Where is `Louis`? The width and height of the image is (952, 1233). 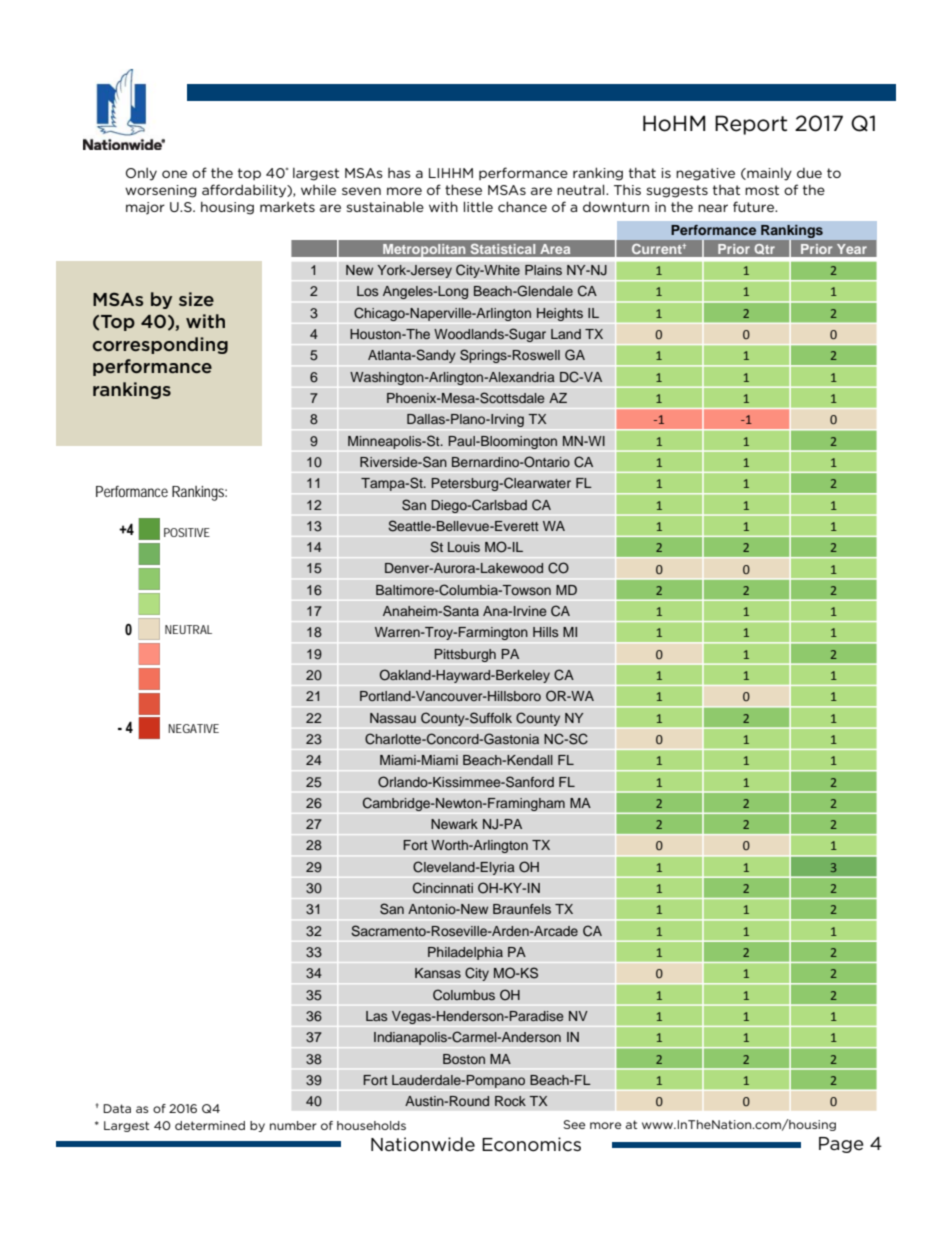 Louis is located at coordinates (464, 547).
